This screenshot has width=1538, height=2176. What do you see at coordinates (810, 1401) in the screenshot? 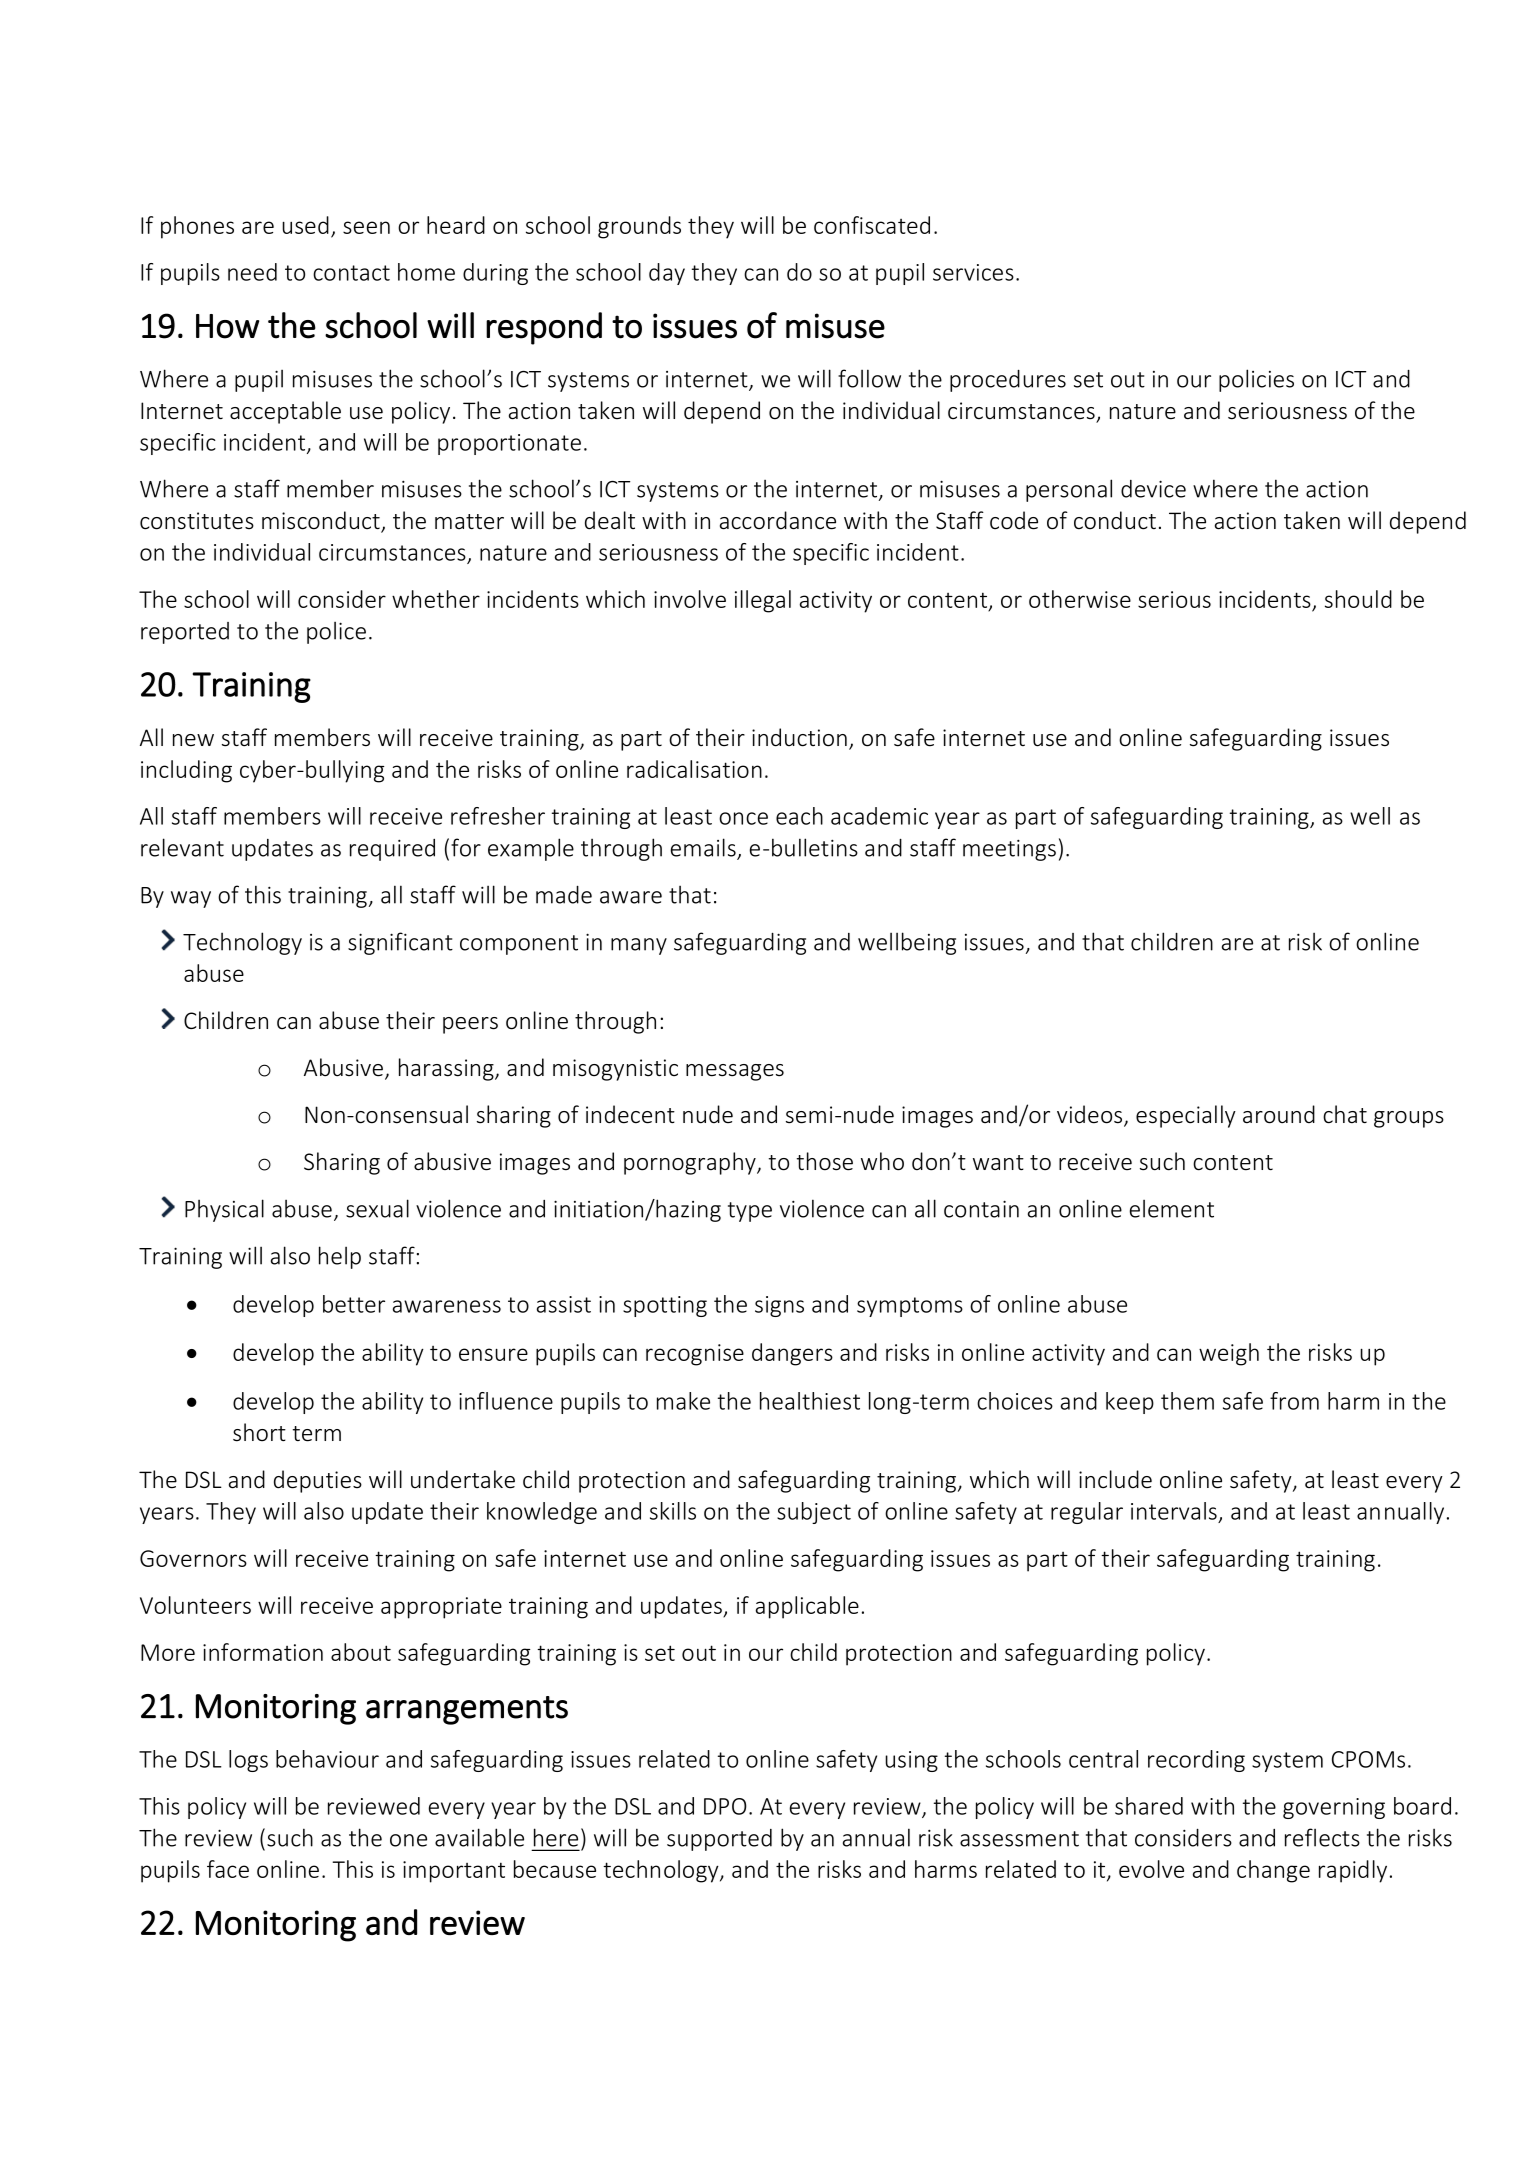
I see `healthiest` at bounding box center [810, 1401].
